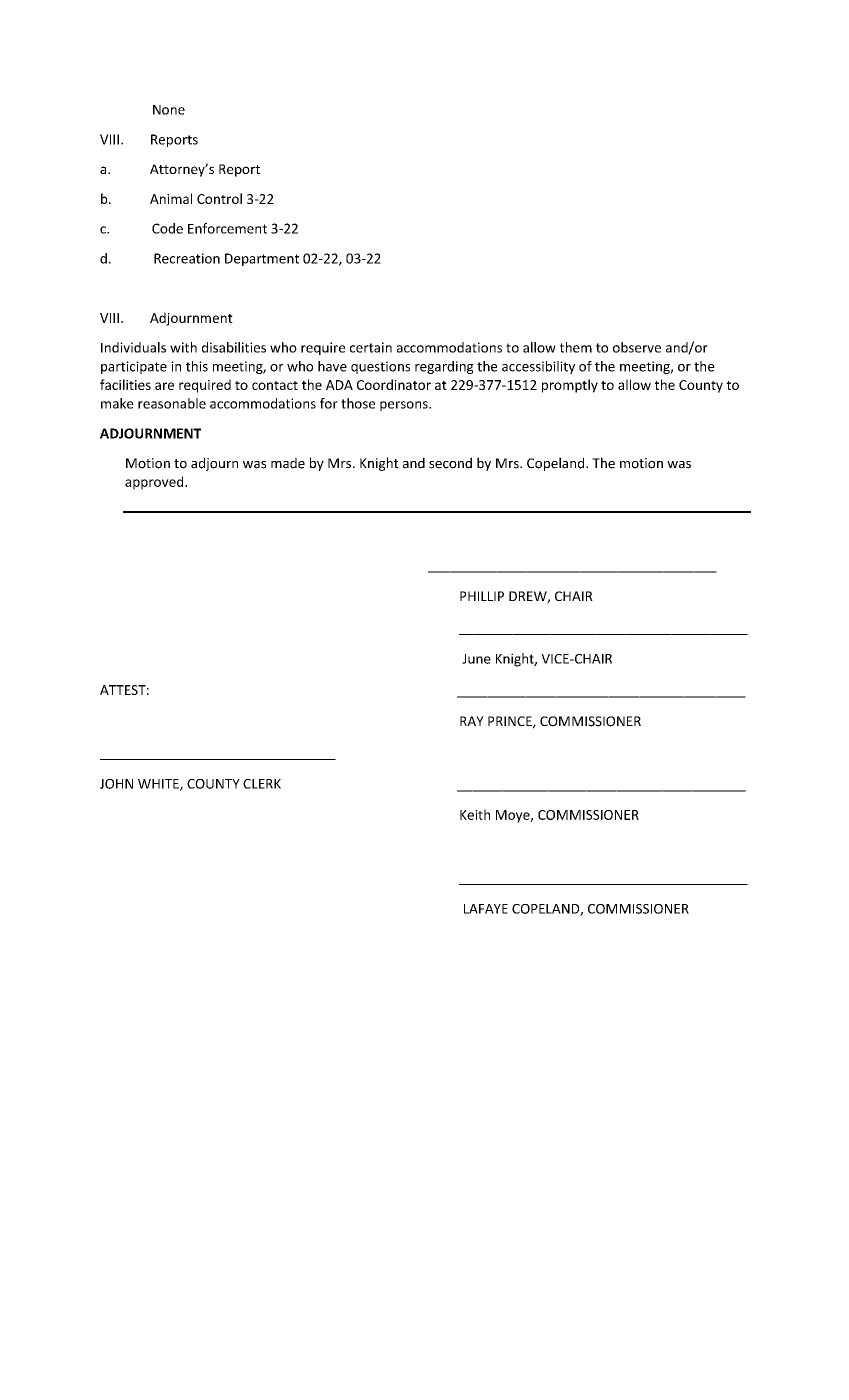  I want to click on None, so click(169, 110).
